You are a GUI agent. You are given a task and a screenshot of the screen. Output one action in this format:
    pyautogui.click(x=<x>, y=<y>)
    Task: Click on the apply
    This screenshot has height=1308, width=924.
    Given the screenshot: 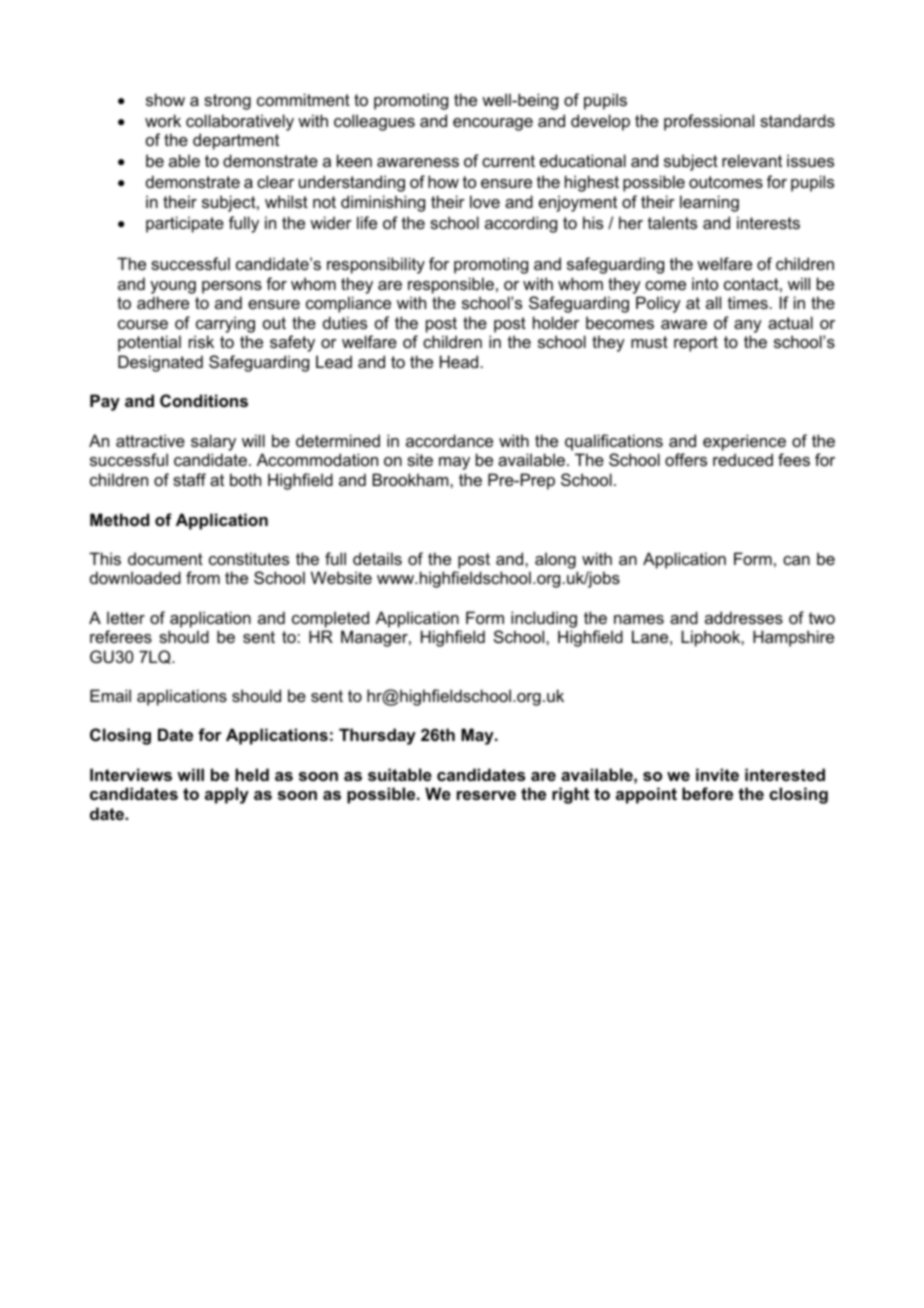 What is the action you would take?
    pyautogui.click(x=227, y=795)
